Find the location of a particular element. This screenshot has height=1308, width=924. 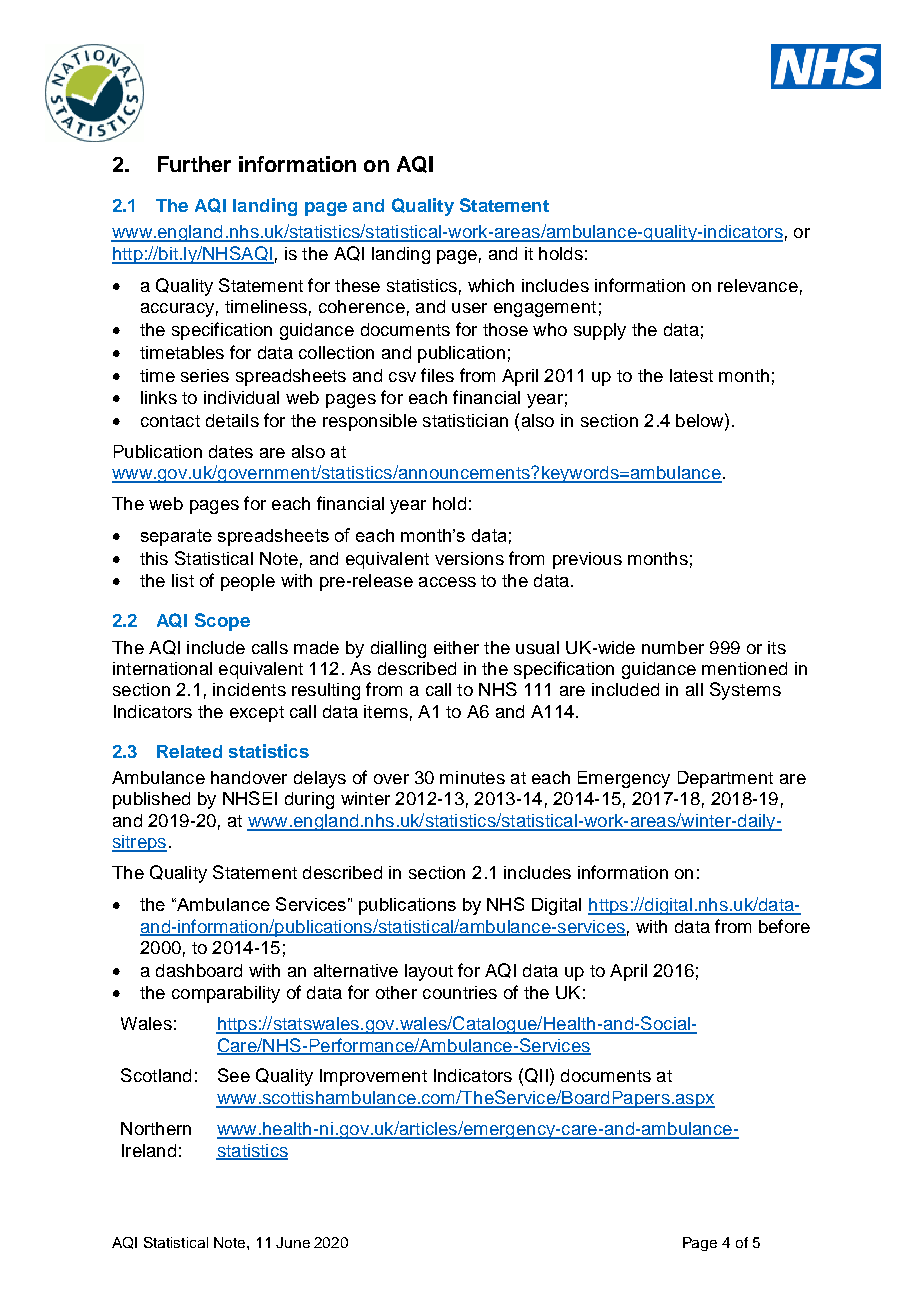

Further is located at coordinates (194, 164).
